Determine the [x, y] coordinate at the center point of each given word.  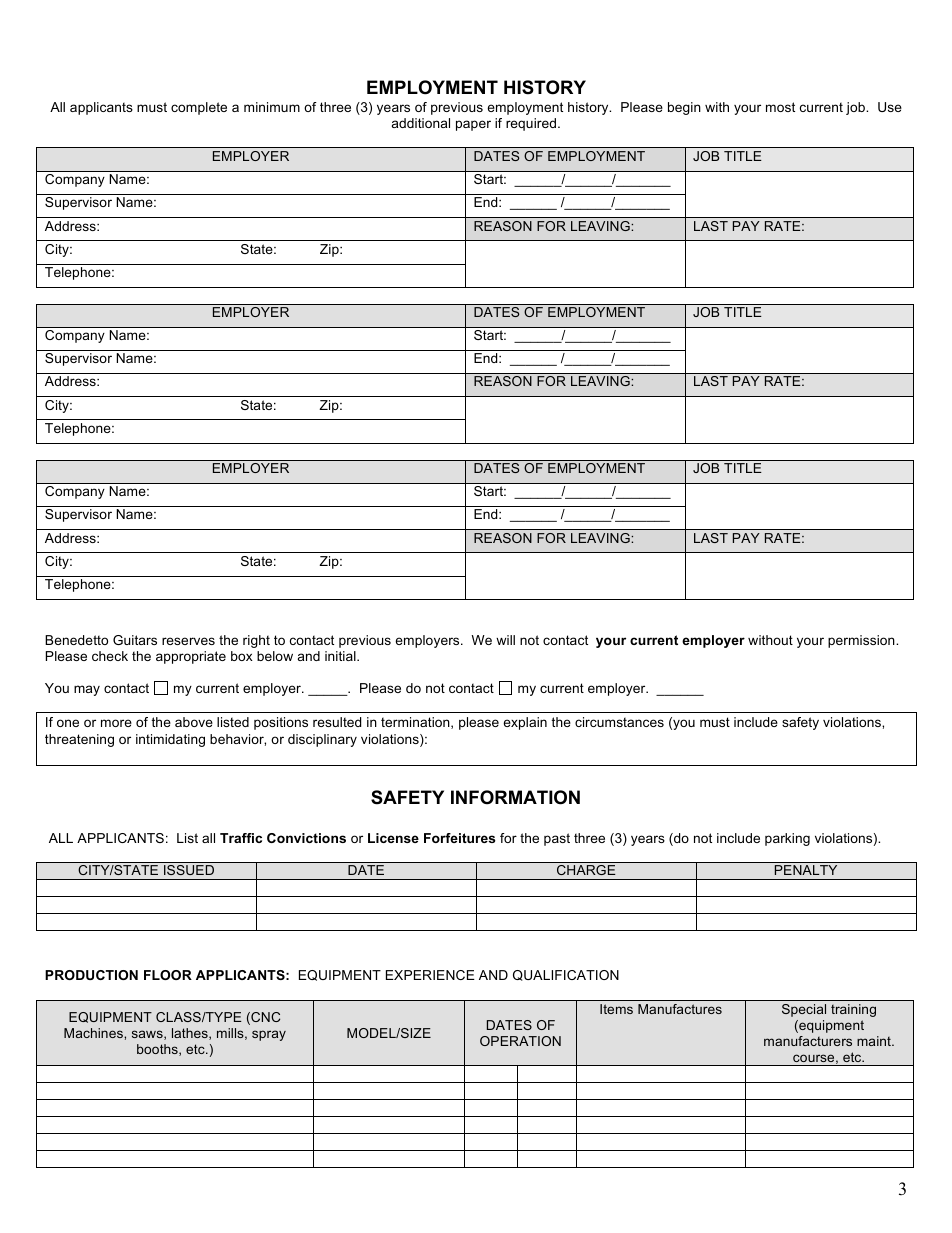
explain [525, 723]
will [505, 640]
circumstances [619, 722]
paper [473, 125]
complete [199, 108]
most [780, 107]
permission [862, 641]
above [194, 722]
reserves [188, 641]
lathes [191, 1034]
